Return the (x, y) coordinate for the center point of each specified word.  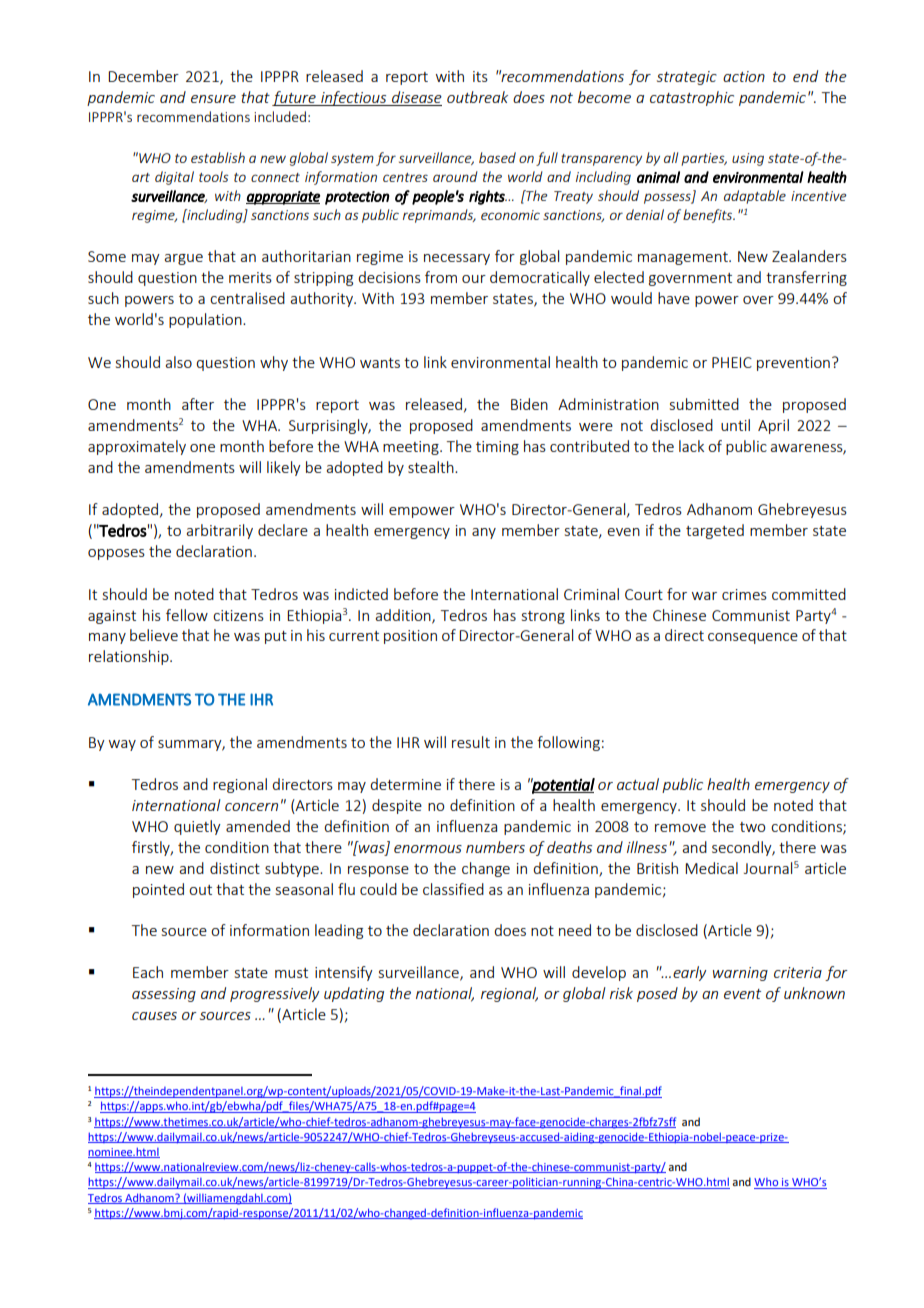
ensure (213, 99)
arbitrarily (219, 531)
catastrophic (692, 98)
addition (404, 616)
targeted (715, 531)
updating (354, 994)
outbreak (477, 97)
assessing (164, 995)
